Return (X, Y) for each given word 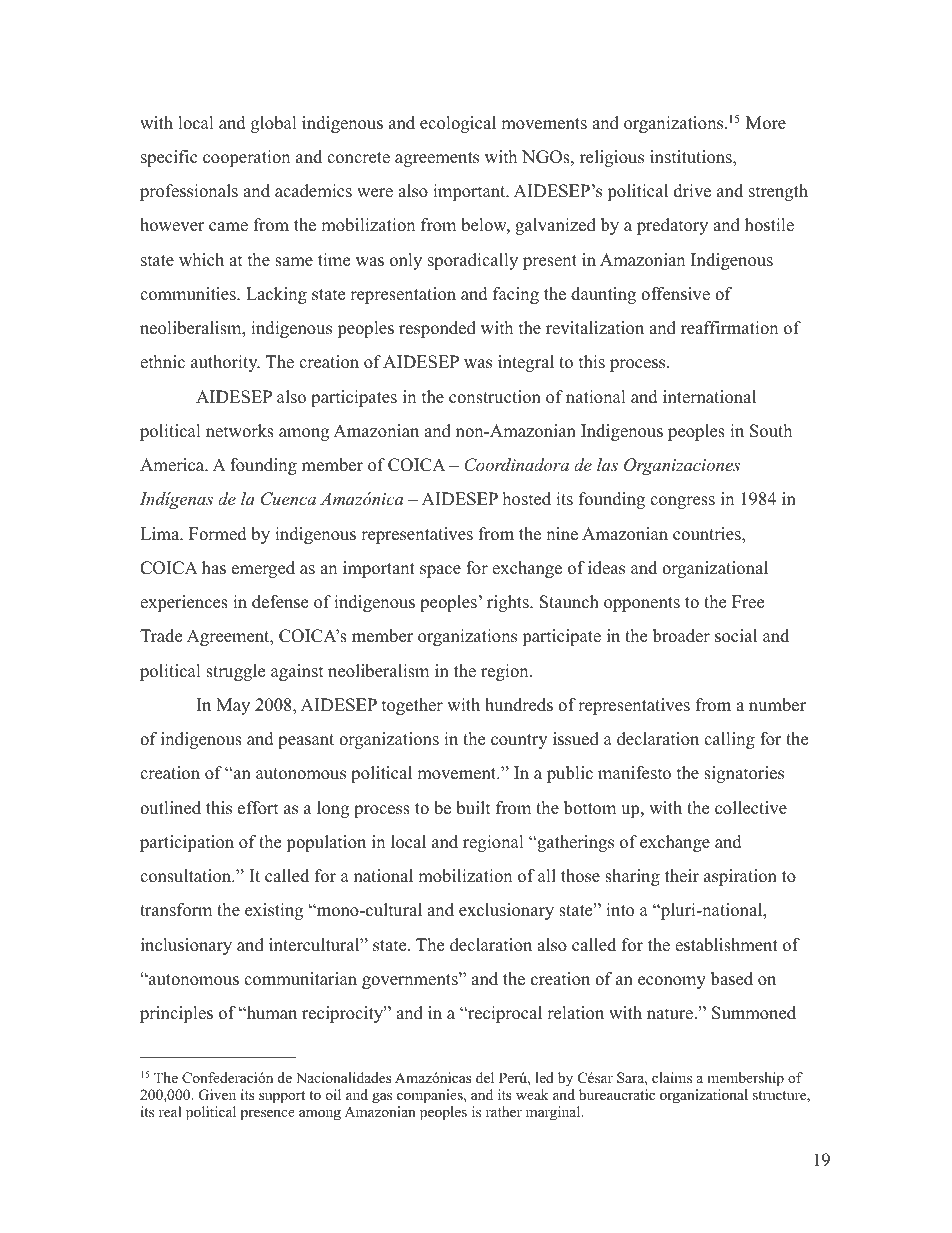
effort (258, 808)
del (485, 1077)
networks (240, 431)
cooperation (246, 158)
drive (692, 191)
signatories (744, 774)
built (473, 808)
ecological (458, 124)
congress (682, 502)
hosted (527, 499)
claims (672, 1077)
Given (217, 1095)
